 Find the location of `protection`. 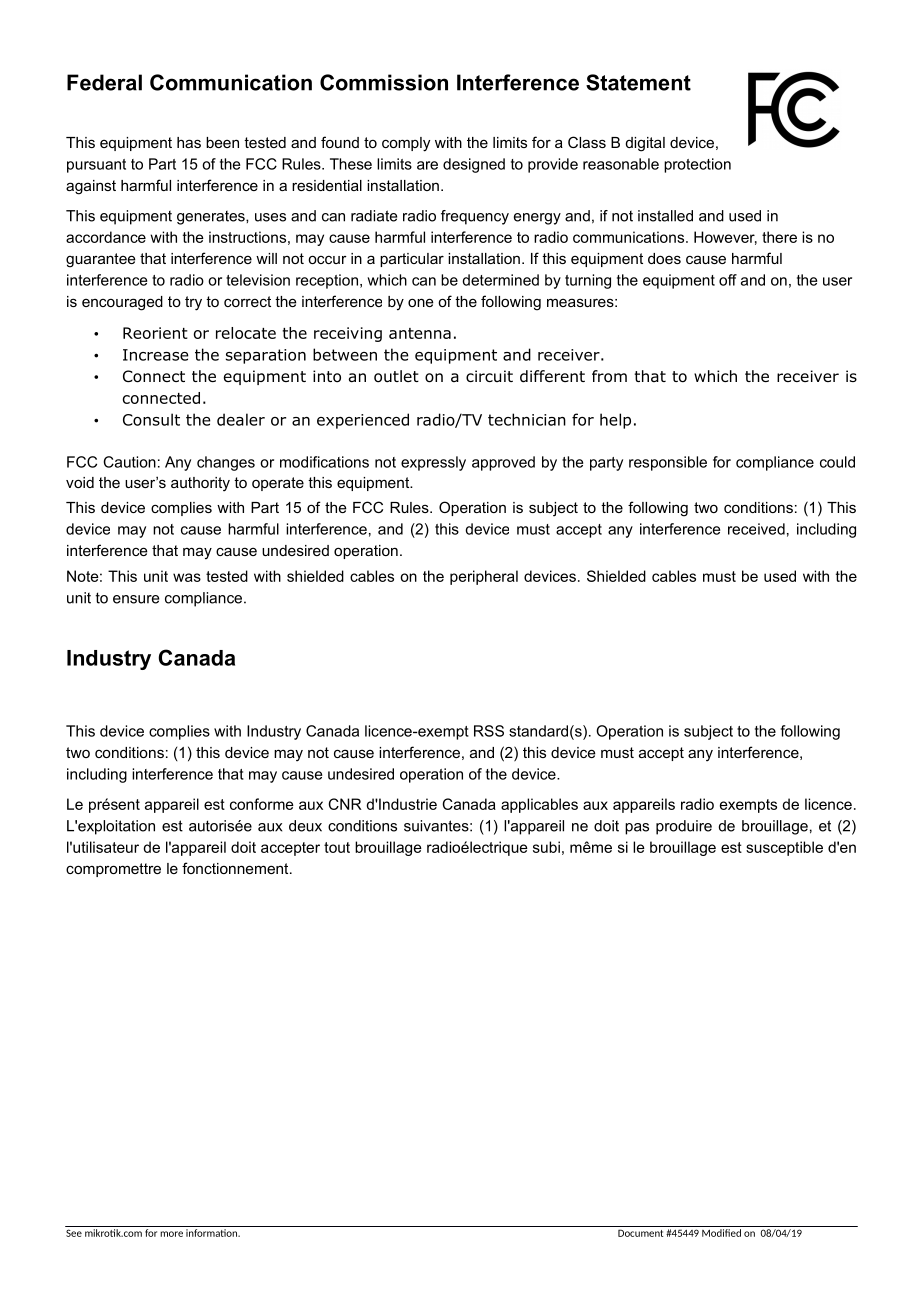

protection is located at coordinates (697, 165).
